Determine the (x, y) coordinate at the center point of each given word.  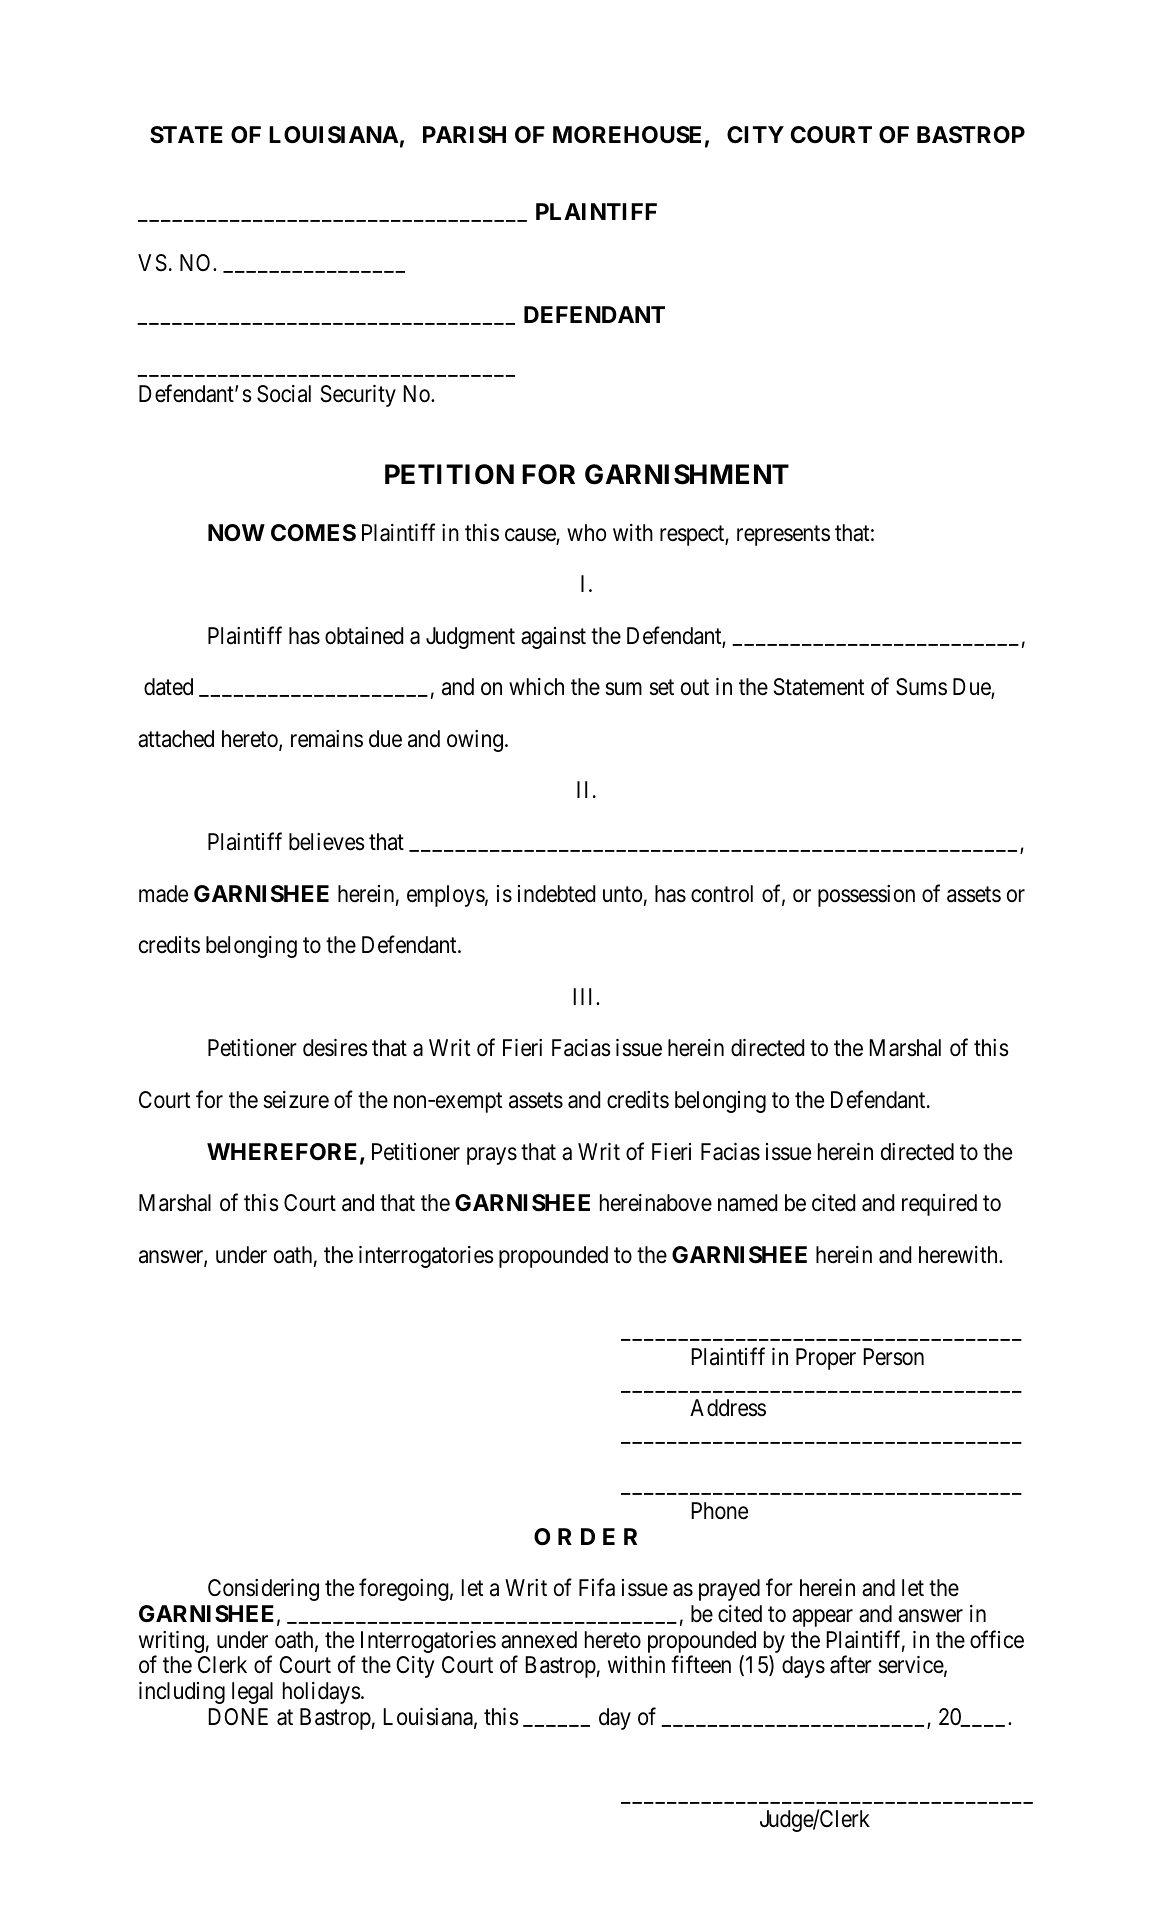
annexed (539, 1640)
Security (358, 396)
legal (252, 1693)
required (939, 1205)
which (536, 687)
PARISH (464, 135)
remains (327, 739)
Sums (921, 687)
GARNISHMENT (687, 474)
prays (492, 1156)
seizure (296, 1100)
